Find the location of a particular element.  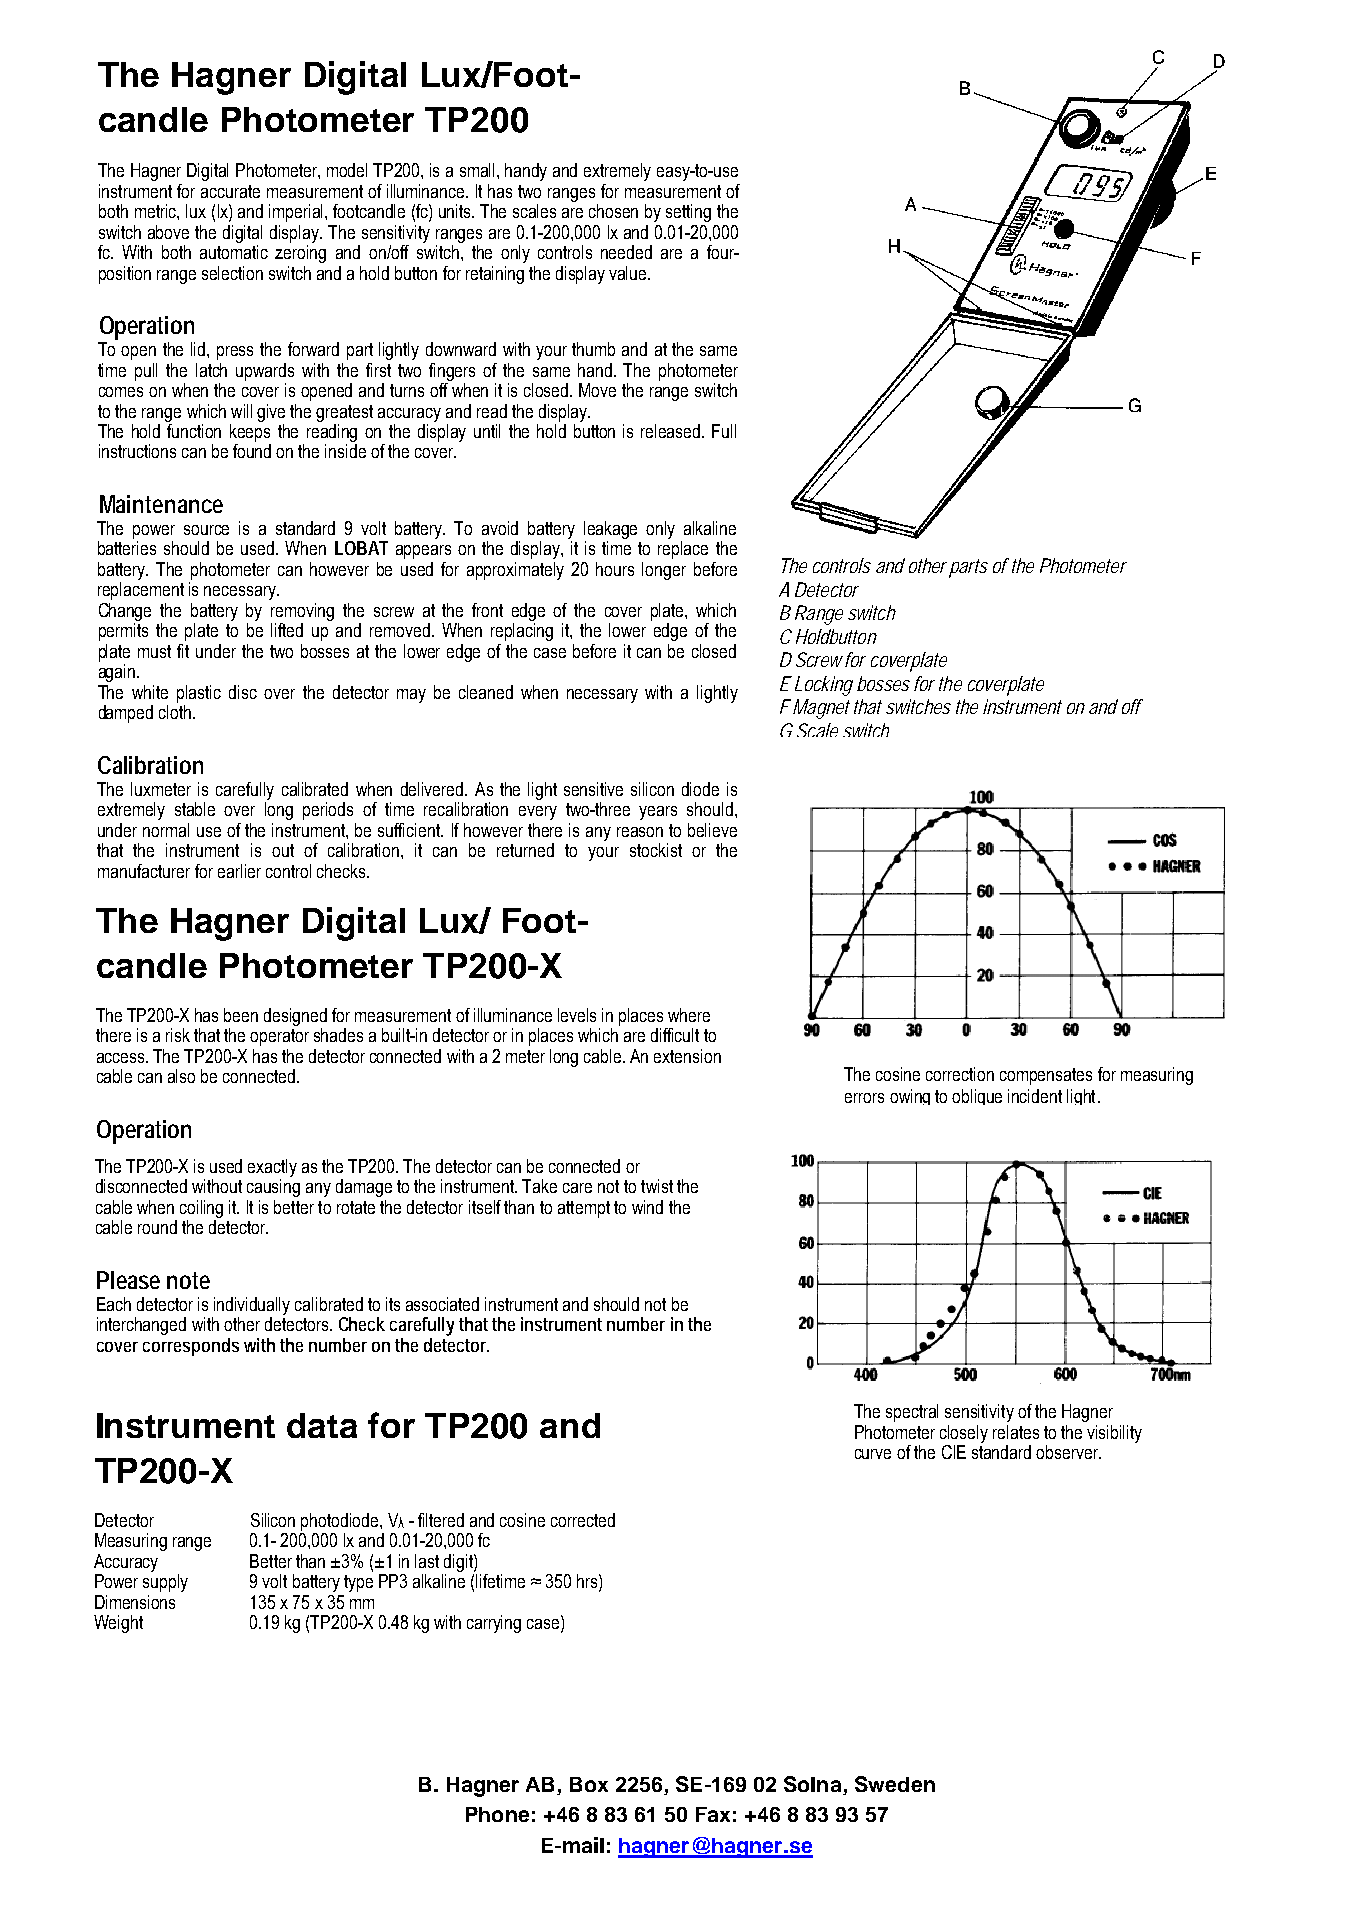

accurate is located at coordinates (230, 191).
